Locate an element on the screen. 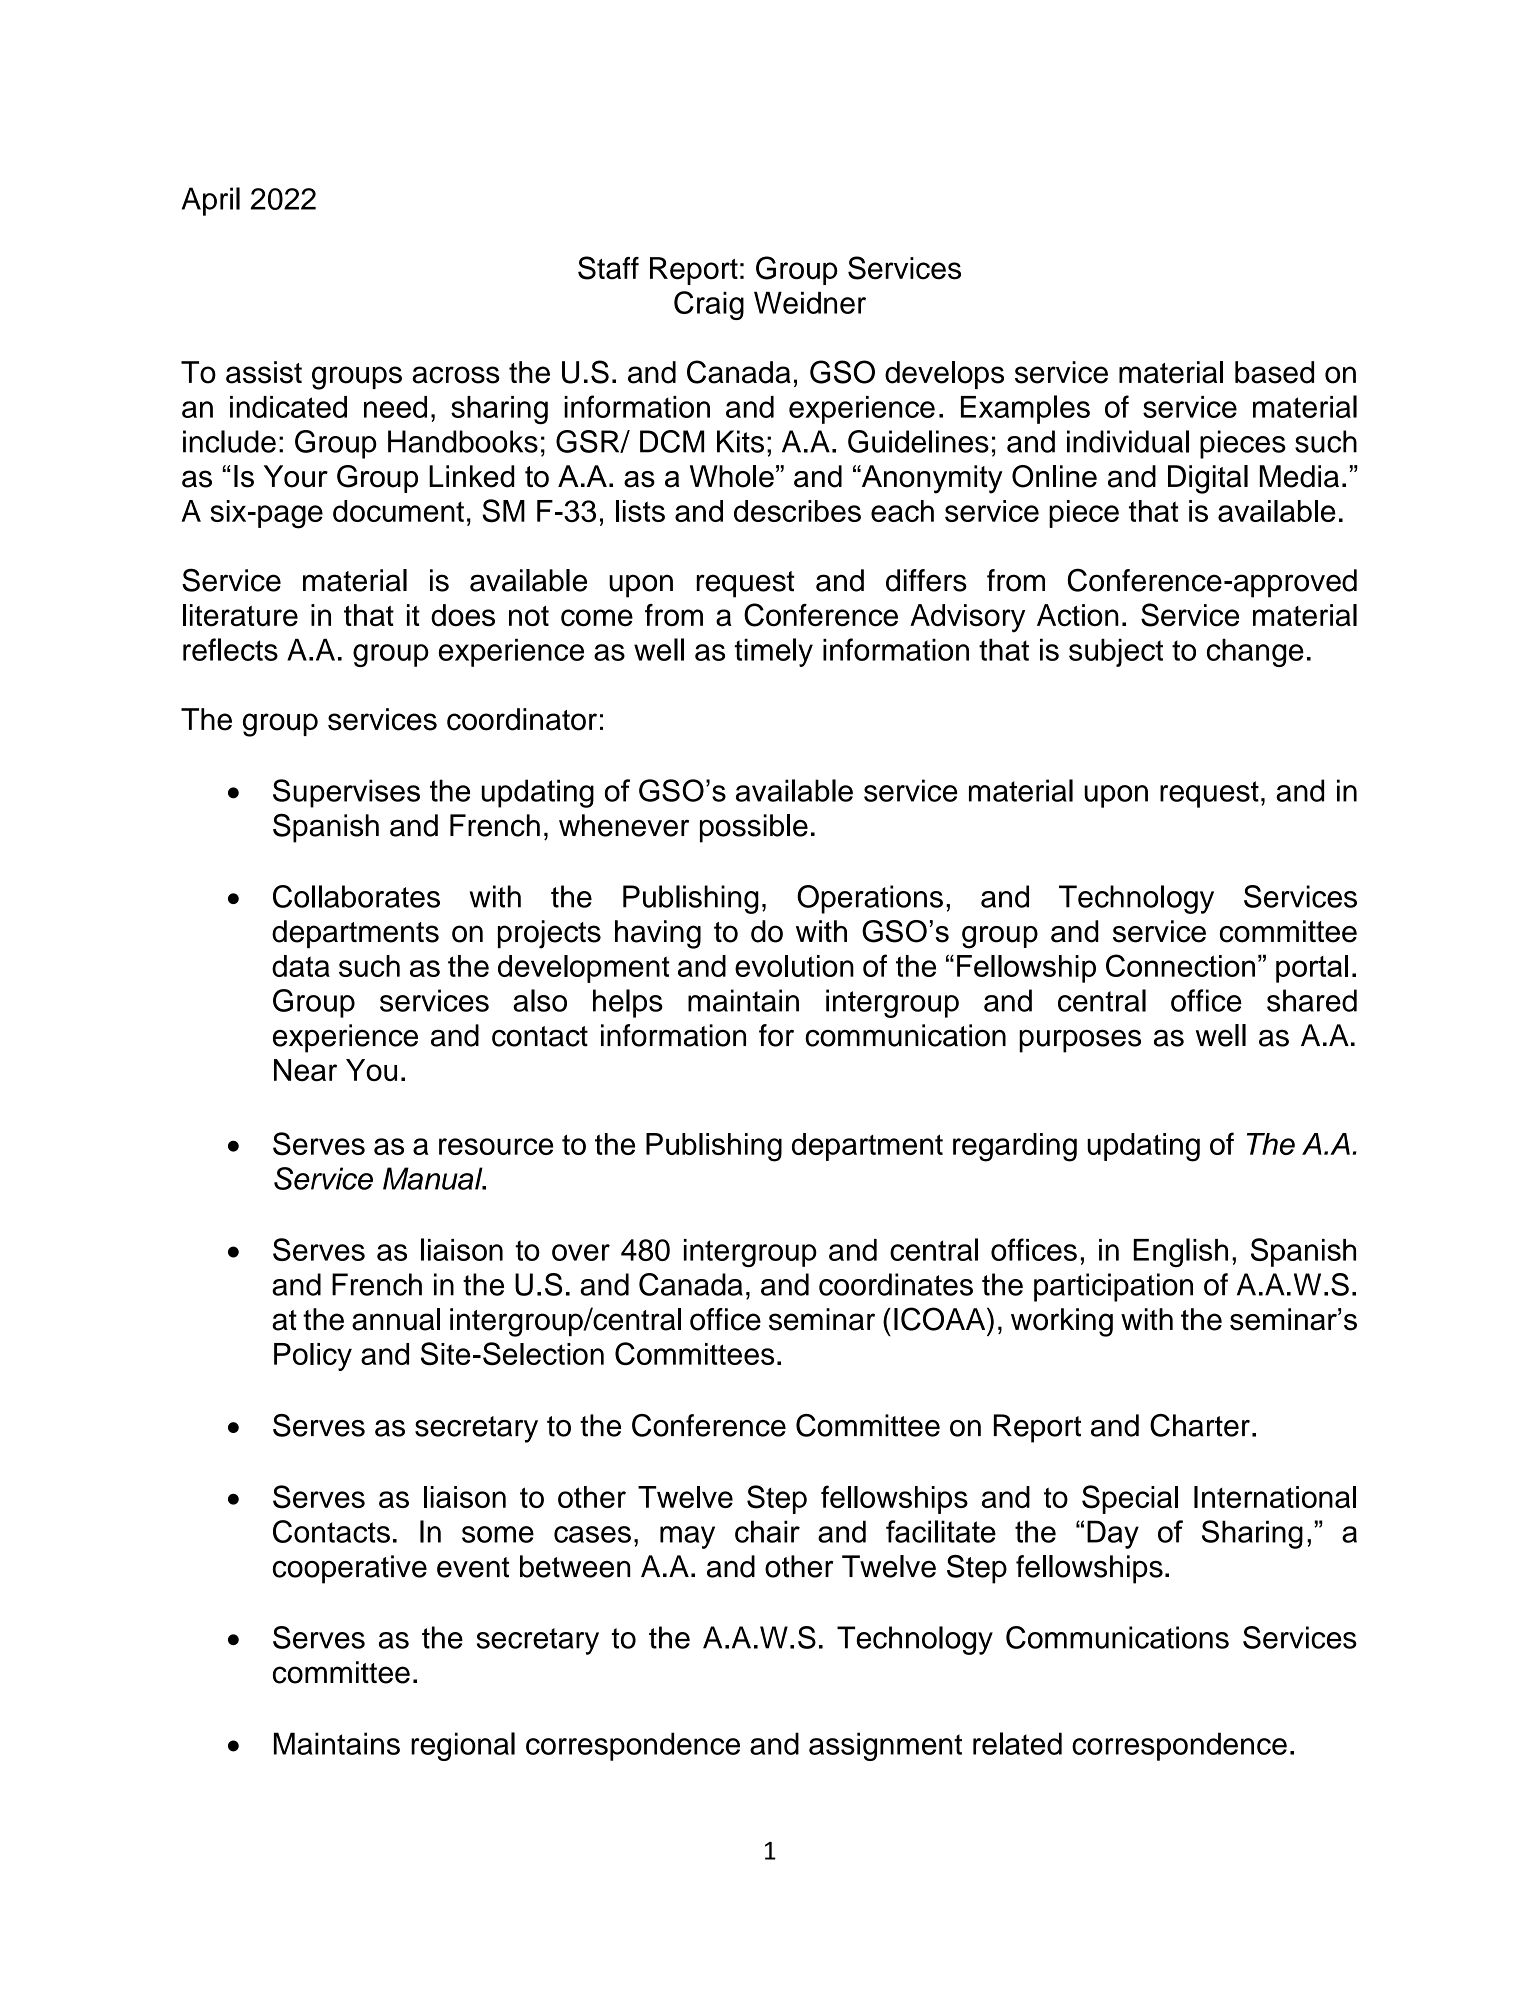 This screenshot has width=1539, height=1991. regional is located at coordinates (463, 1746).
